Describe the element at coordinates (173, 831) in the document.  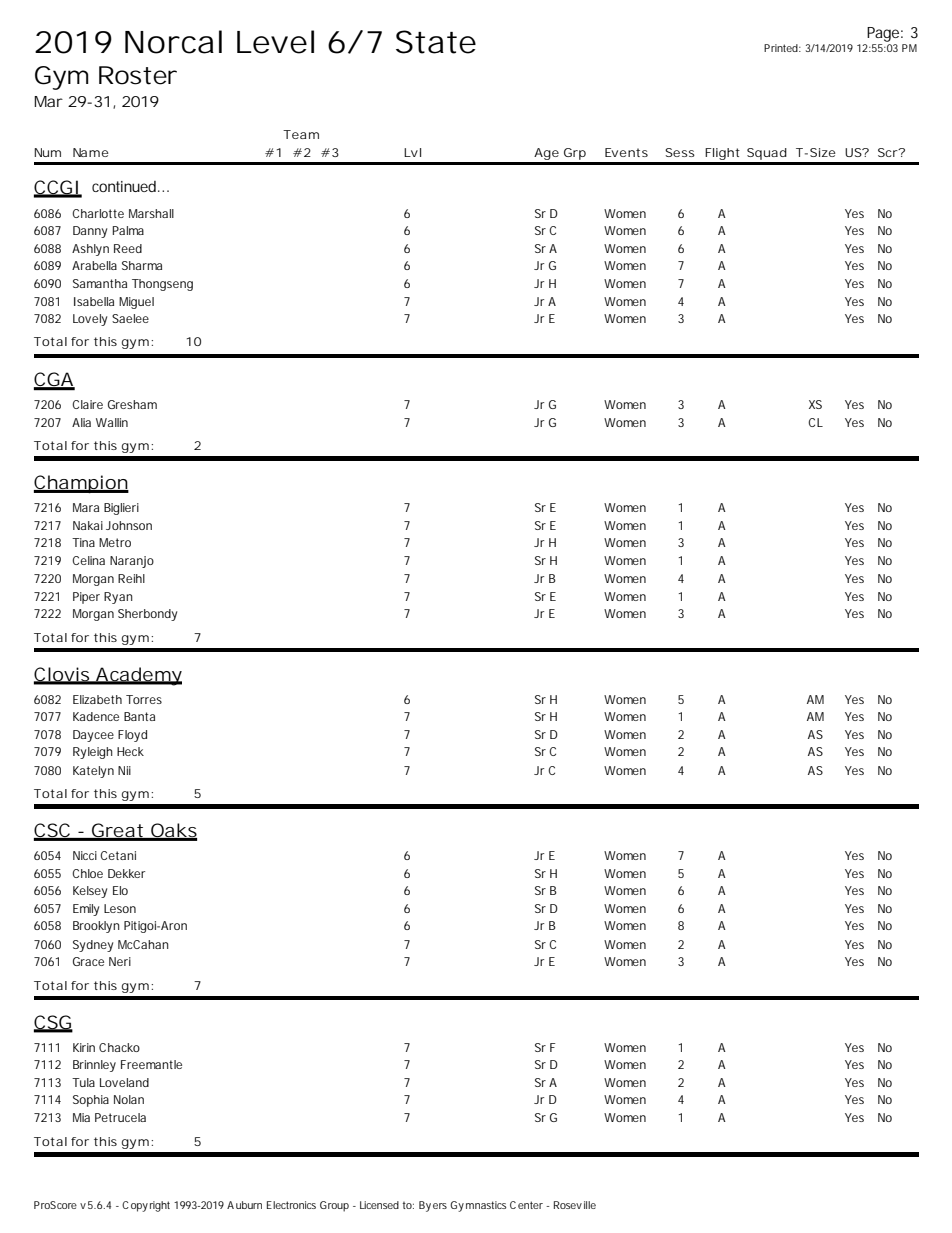
I see `Oaks` at that location.
